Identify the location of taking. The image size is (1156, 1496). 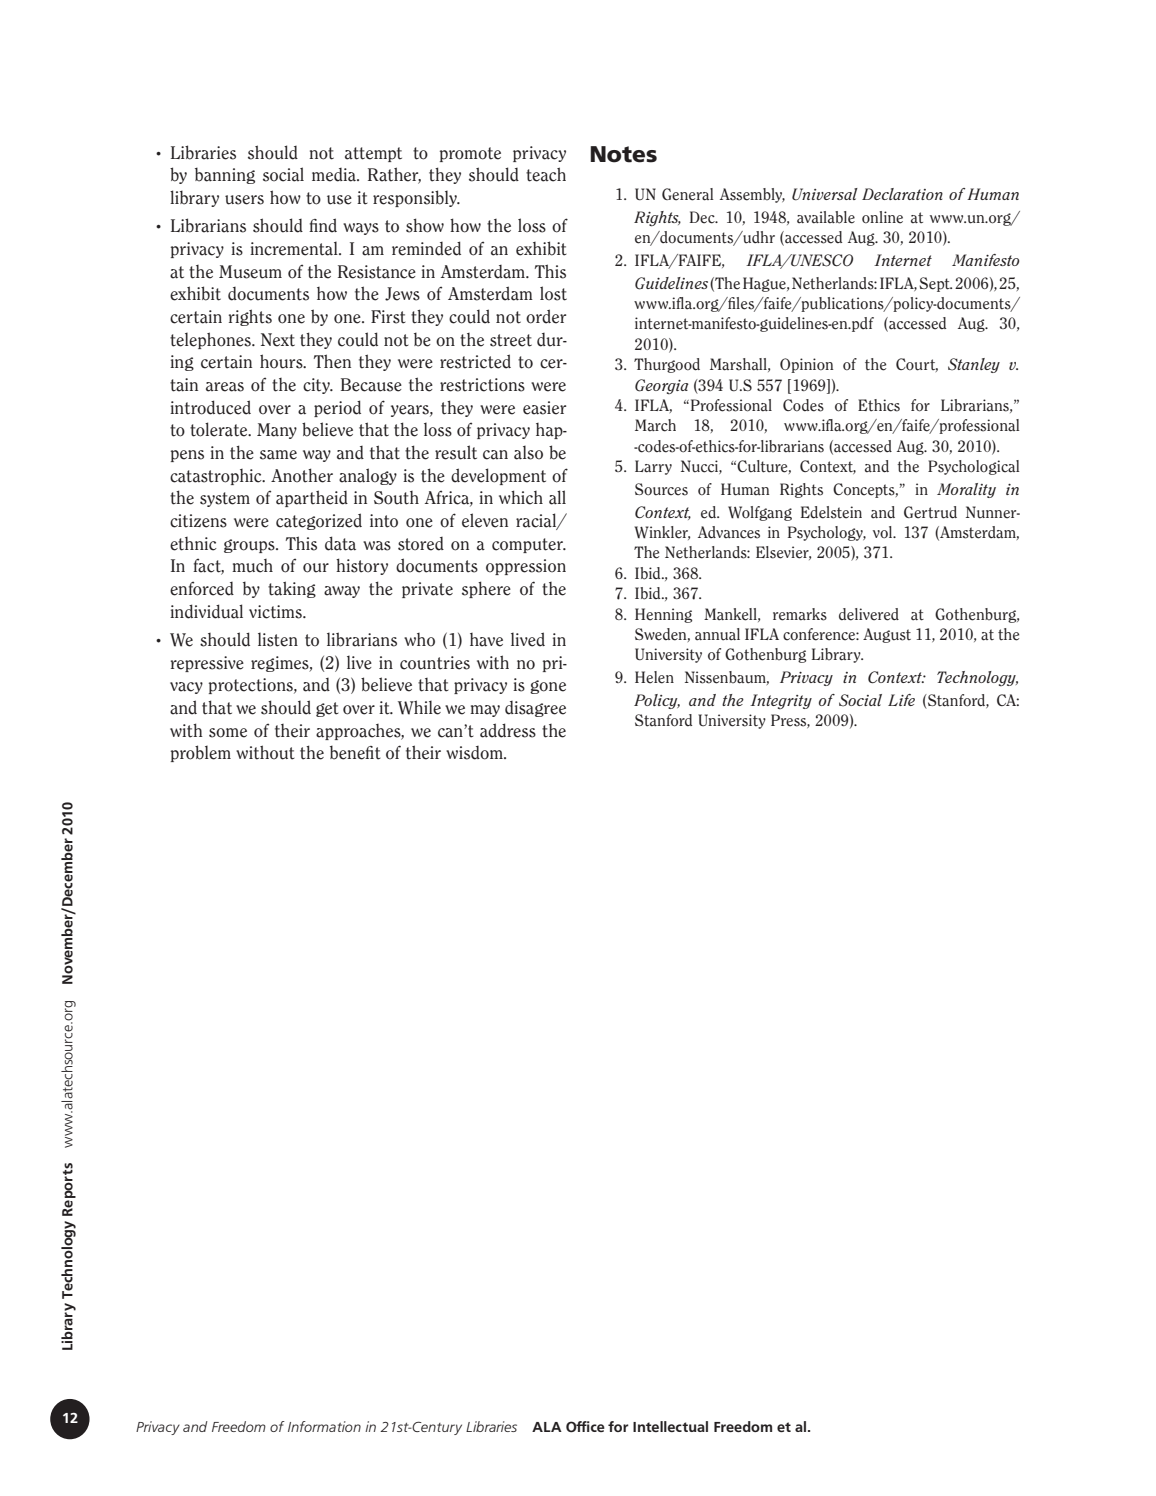
(292, 589).
